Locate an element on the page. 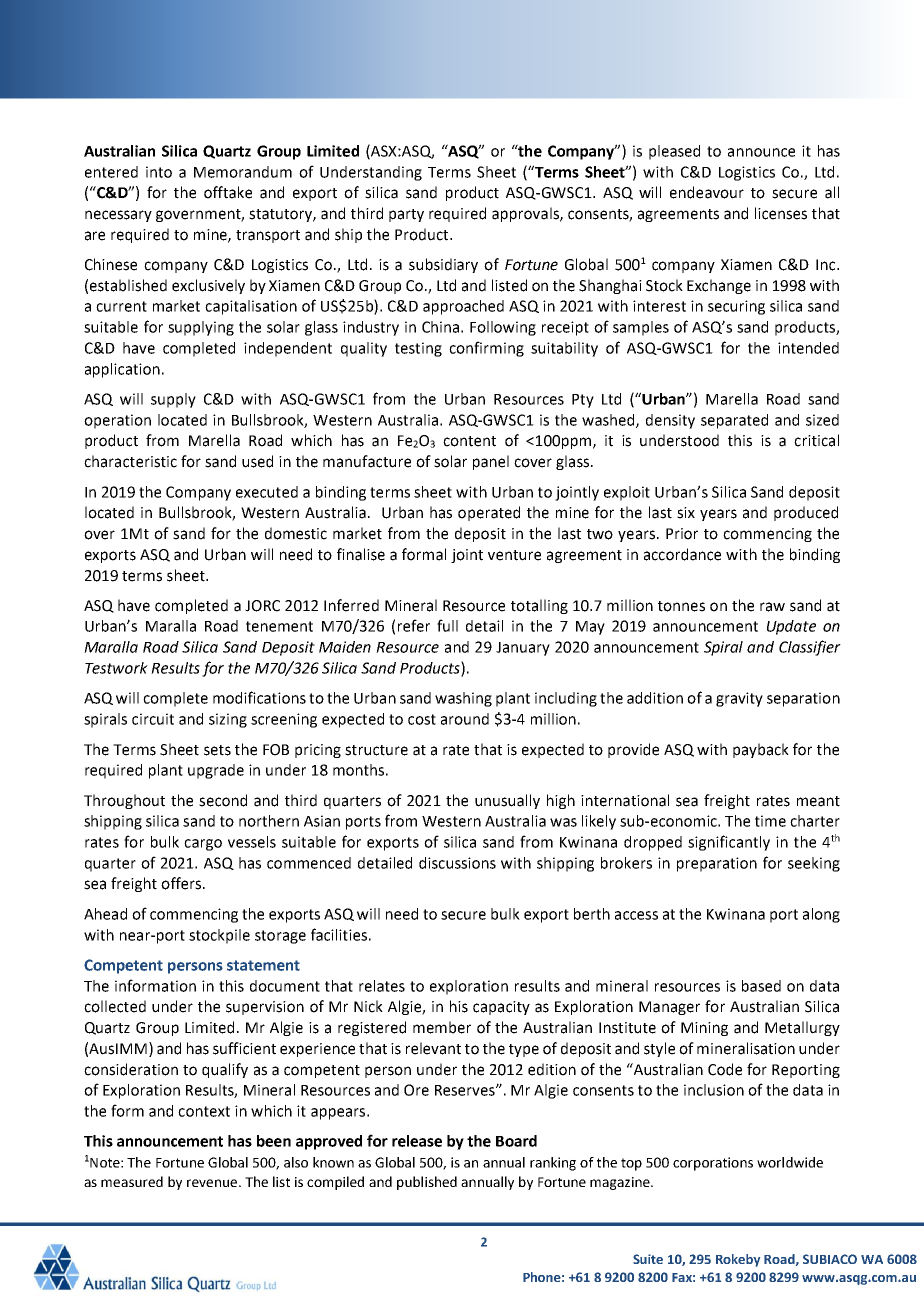 This page has width=924, height=1308. discussions is located at coordinates (457, 863).
